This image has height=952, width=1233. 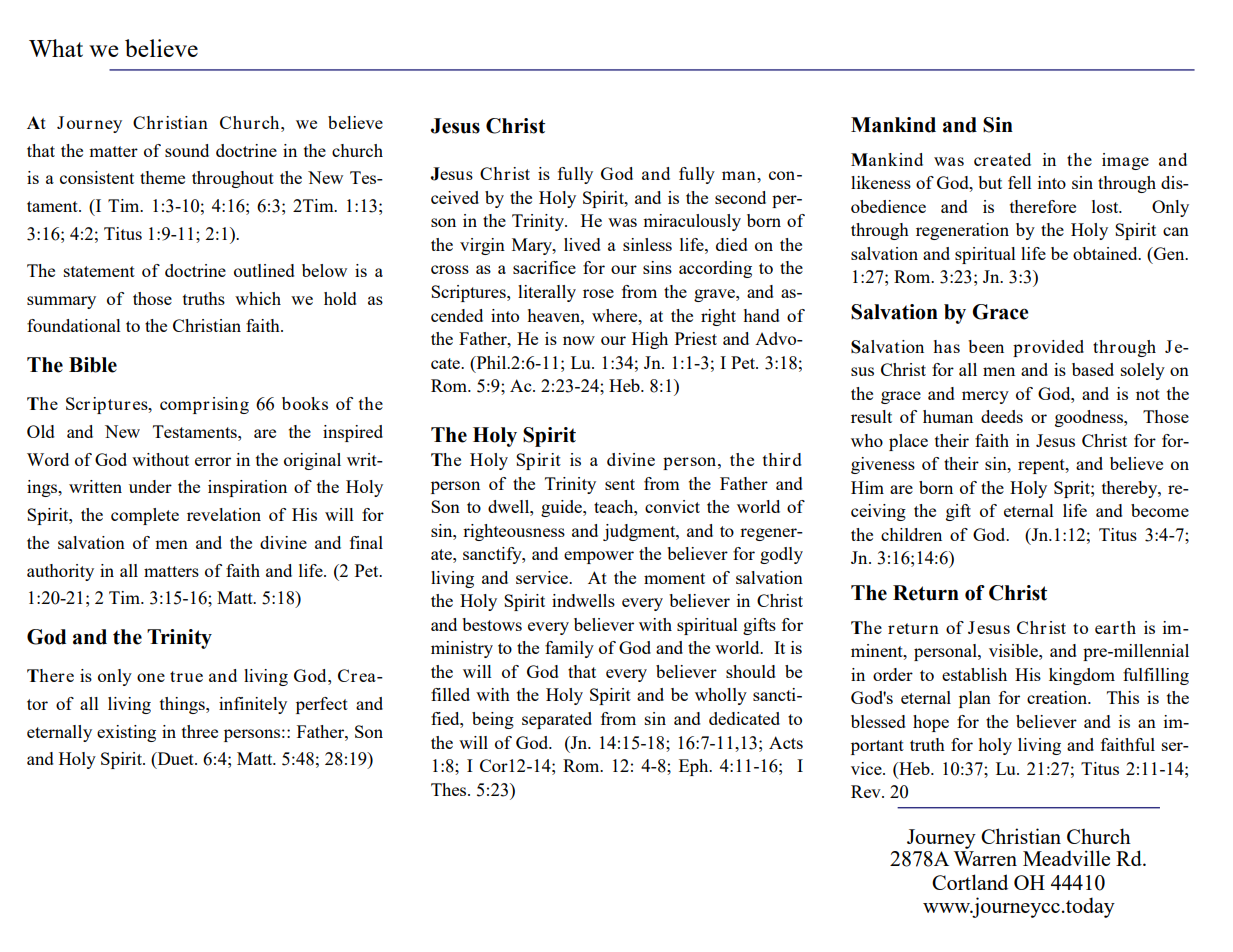 What do you see at coordinates (674, 578) in the image?
I see `moment` at bounding box center [674, 578].
